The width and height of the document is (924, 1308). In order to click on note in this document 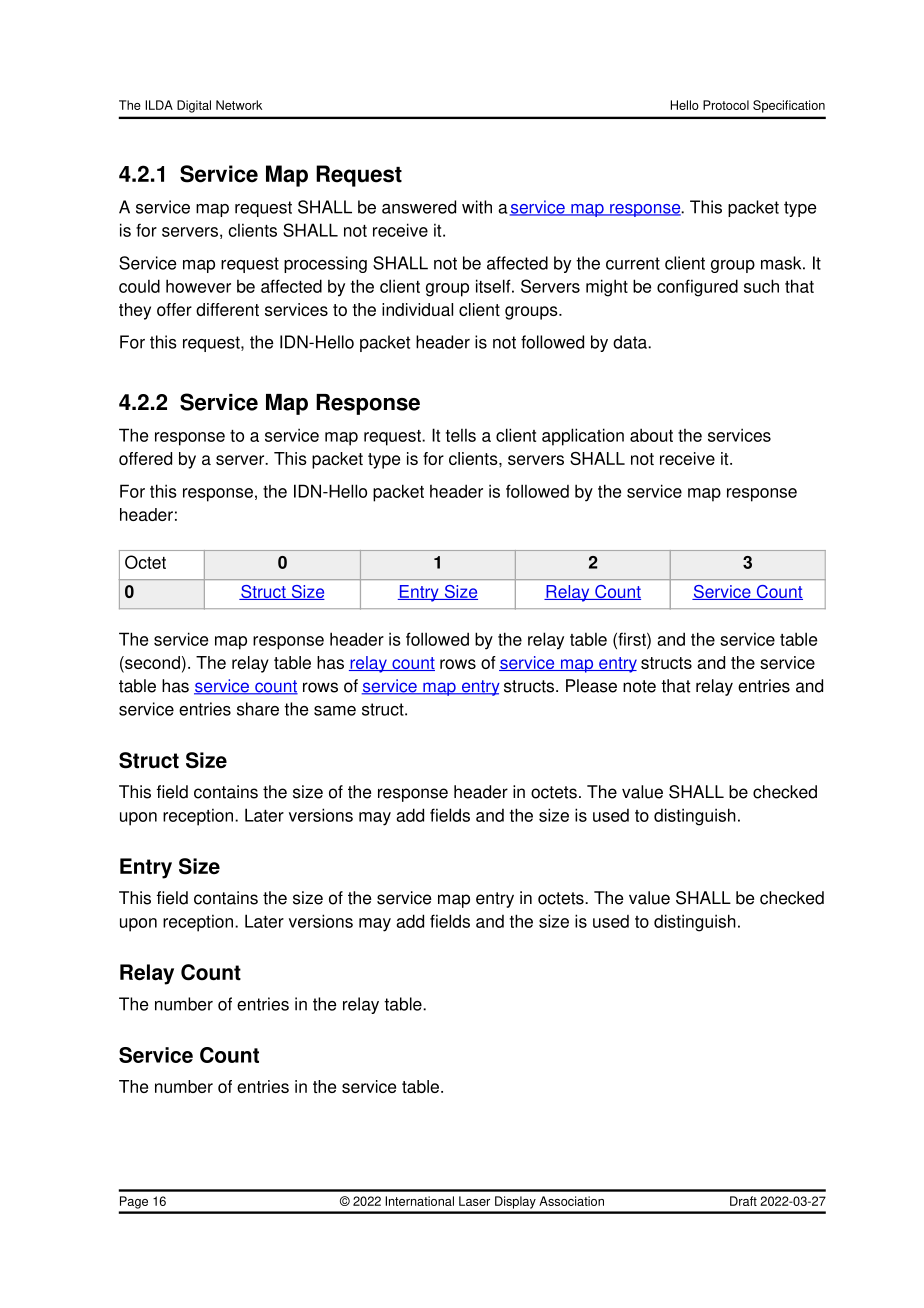, I will do `click(639, 686)`.
